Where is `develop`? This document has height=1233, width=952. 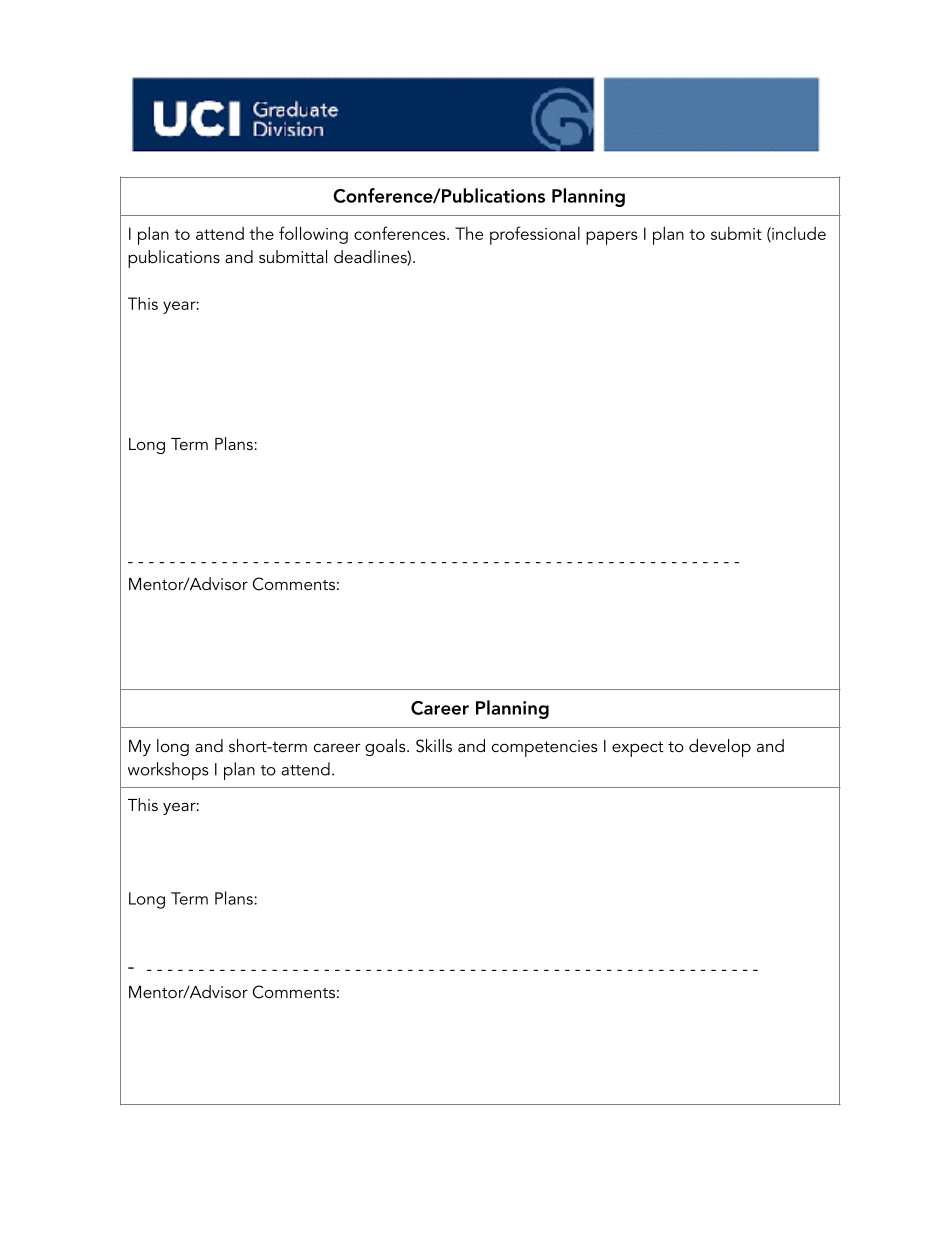 develop is located at coordinates (720, 748).
